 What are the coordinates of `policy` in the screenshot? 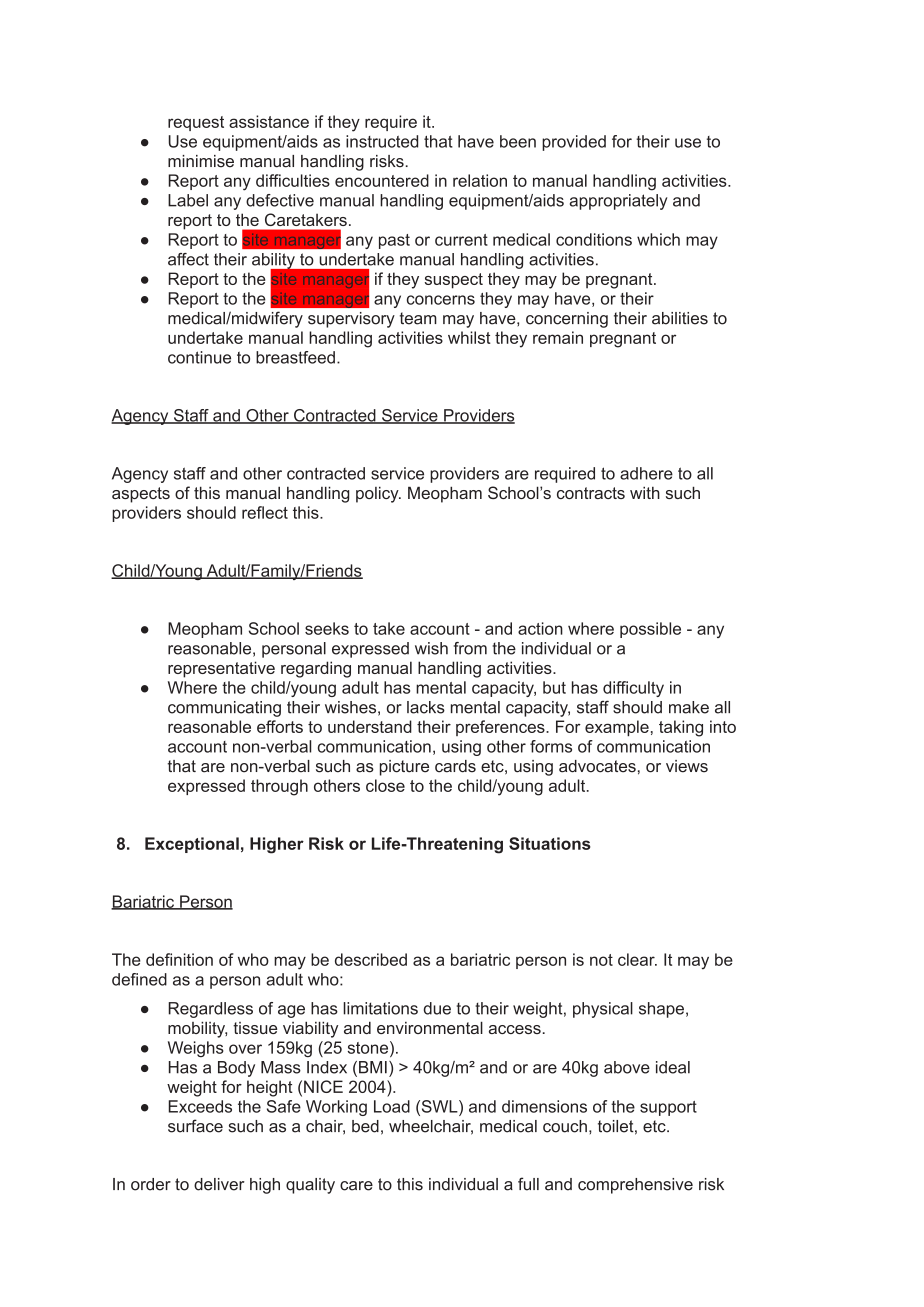 It's located at (378, 494).
